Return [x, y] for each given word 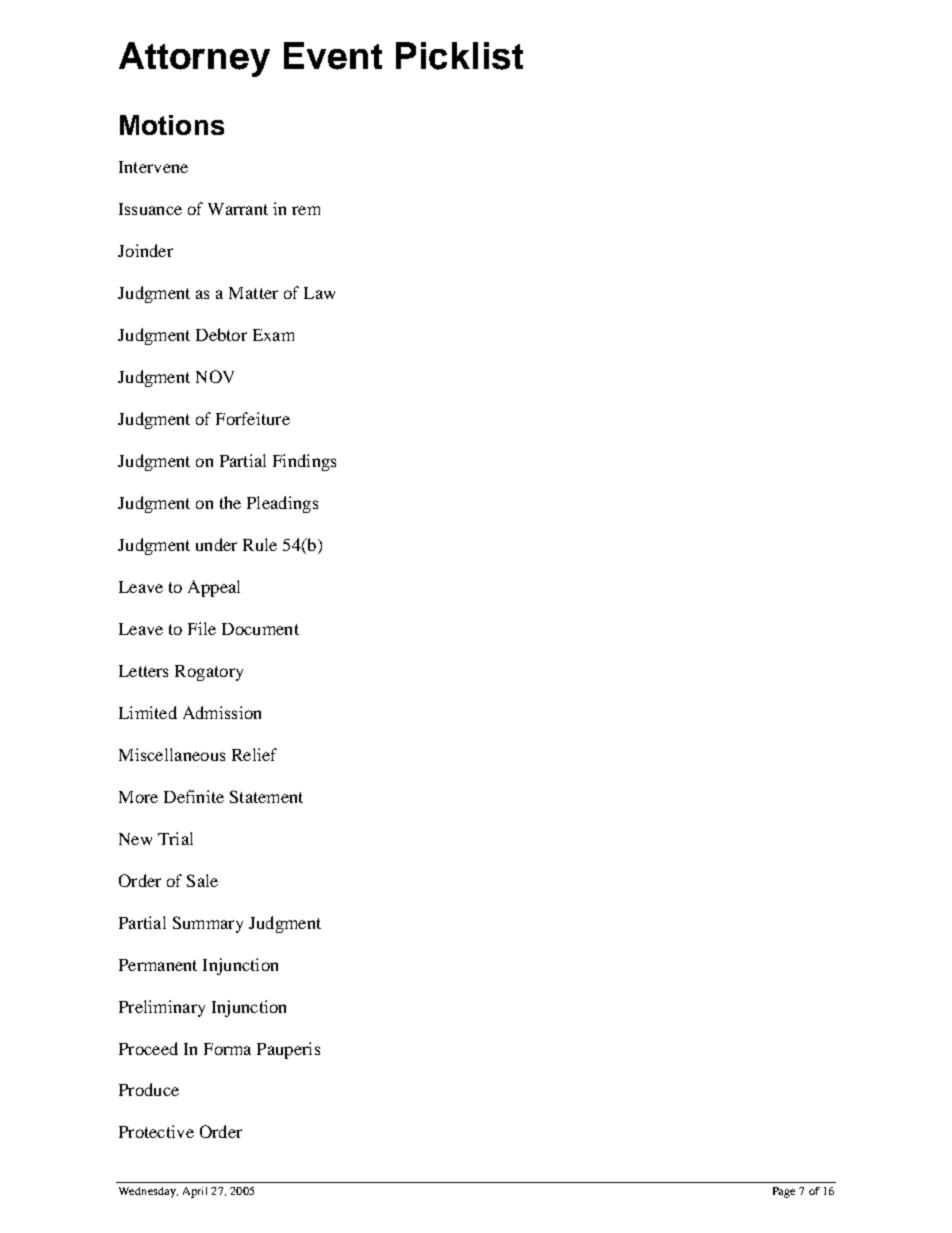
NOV [215, 376]
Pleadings [282, 504]
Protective [156, 1131]
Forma [227, 1049]
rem [306, 210]
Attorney [194, 59]
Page [784, 1192]
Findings [304, 462]
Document [260, 629]
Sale [202, 880]
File [202, 628]
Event [333, 56]
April [195, 1192]
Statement [266, 796]
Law [319, 293]
